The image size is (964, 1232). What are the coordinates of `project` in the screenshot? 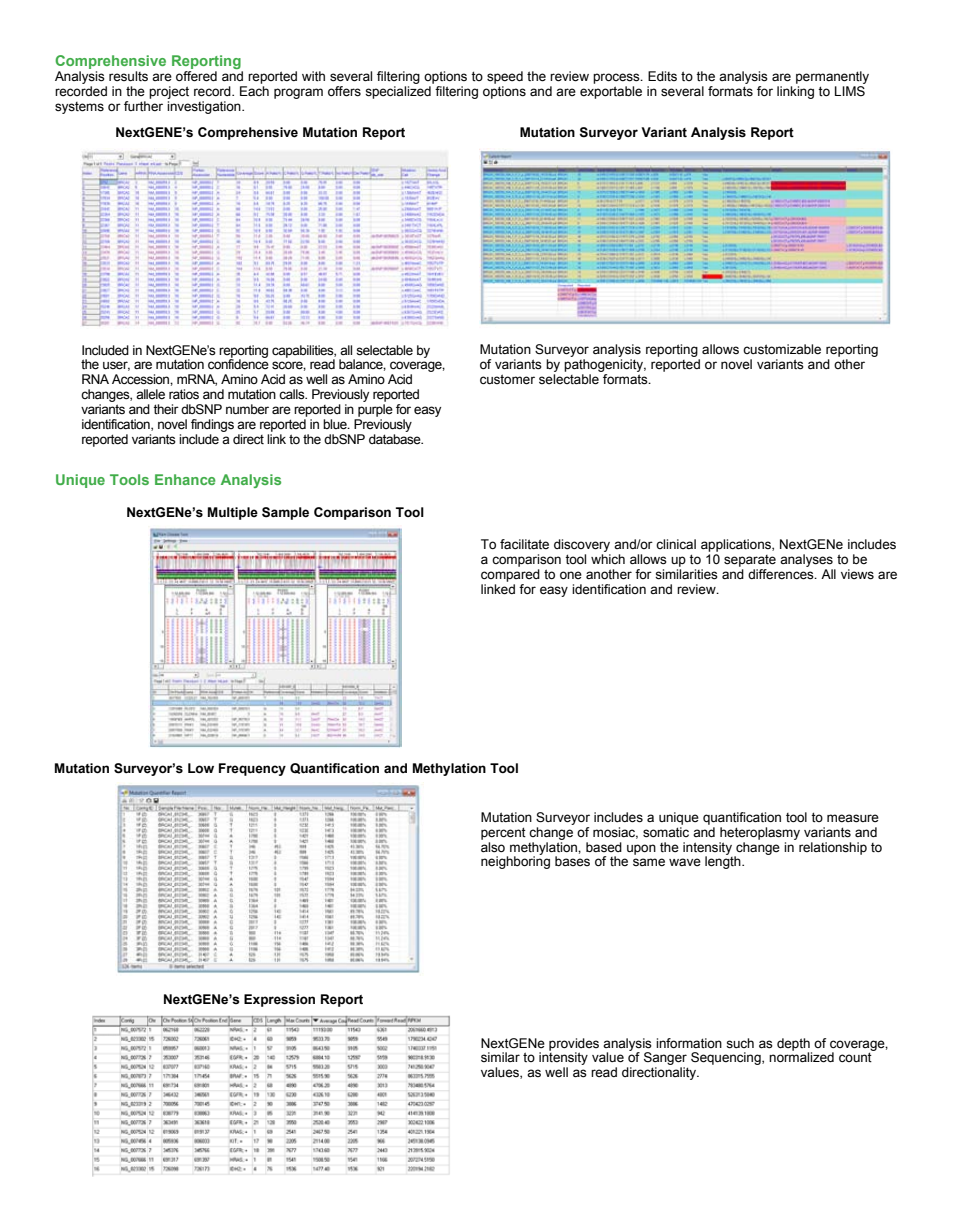 It's located at (169, 92).
